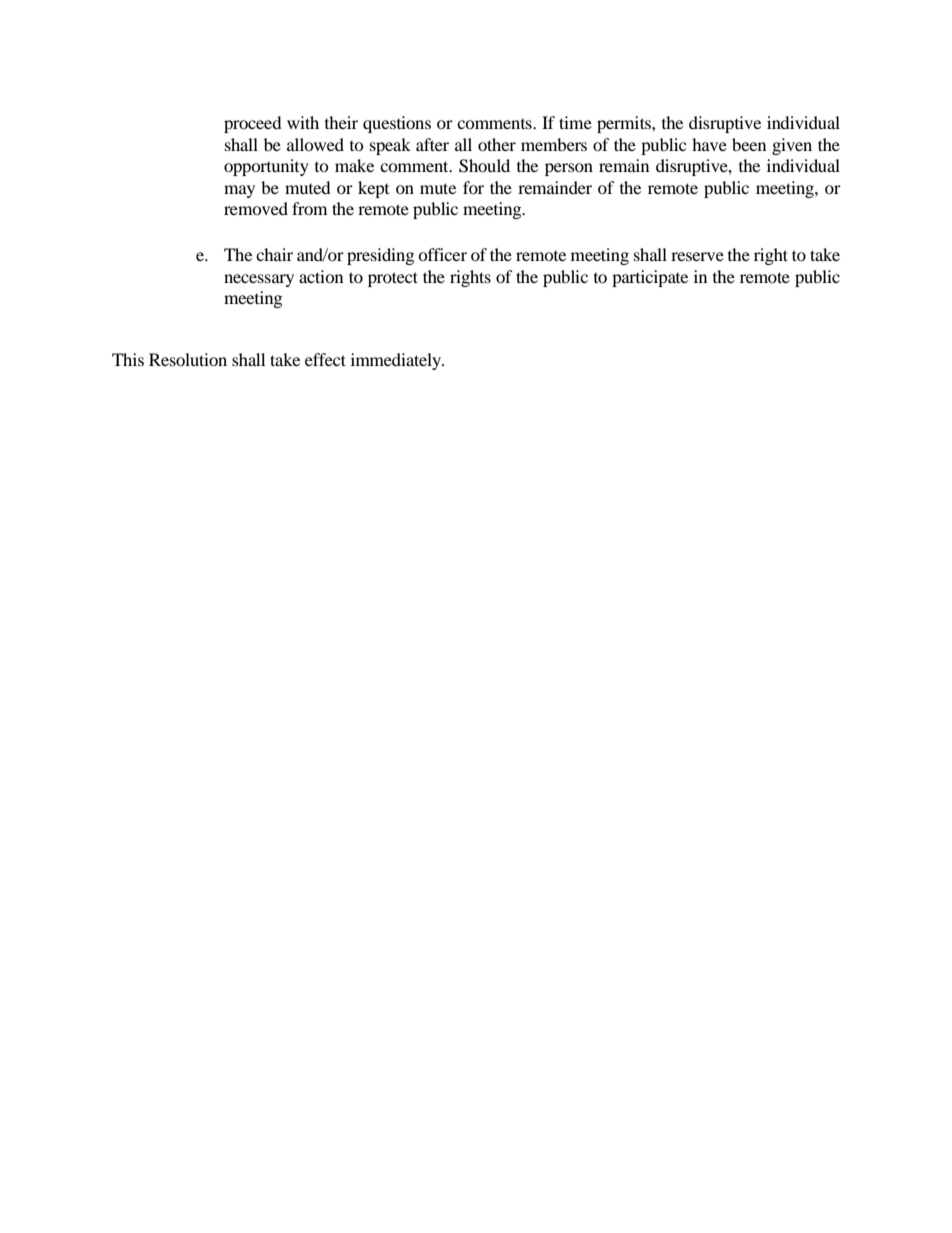 The height and width of the document is (1233, 952). Describe the element at coordinates (442, 254) in the document. I see `officer` at that location.
